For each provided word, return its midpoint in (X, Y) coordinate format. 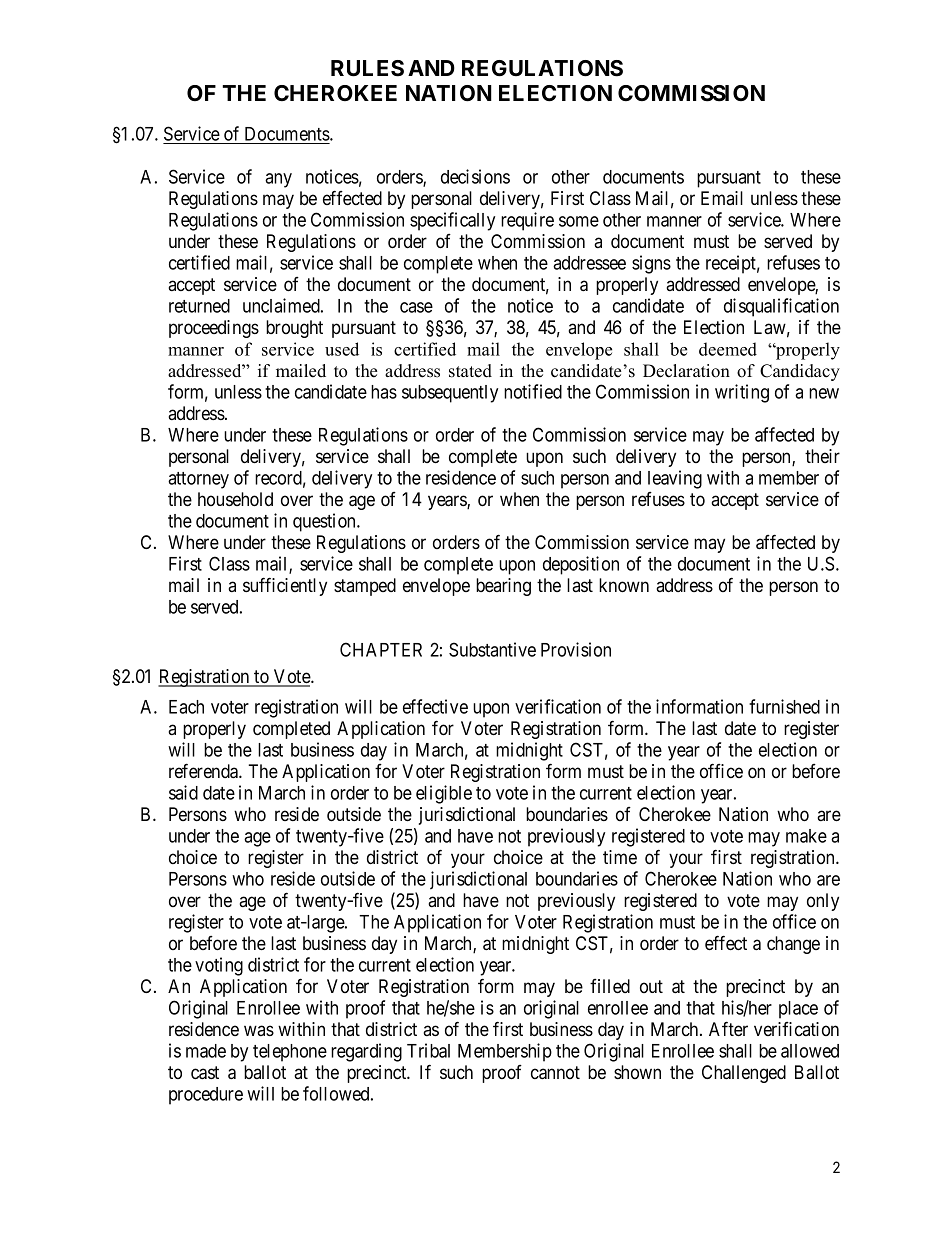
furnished (784, 706)
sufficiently (285, 586)
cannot (555, 1073)
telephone (290, 1053)
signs (651, 264)
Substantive (492, 649)
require (527, 221)
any (278, 180)
